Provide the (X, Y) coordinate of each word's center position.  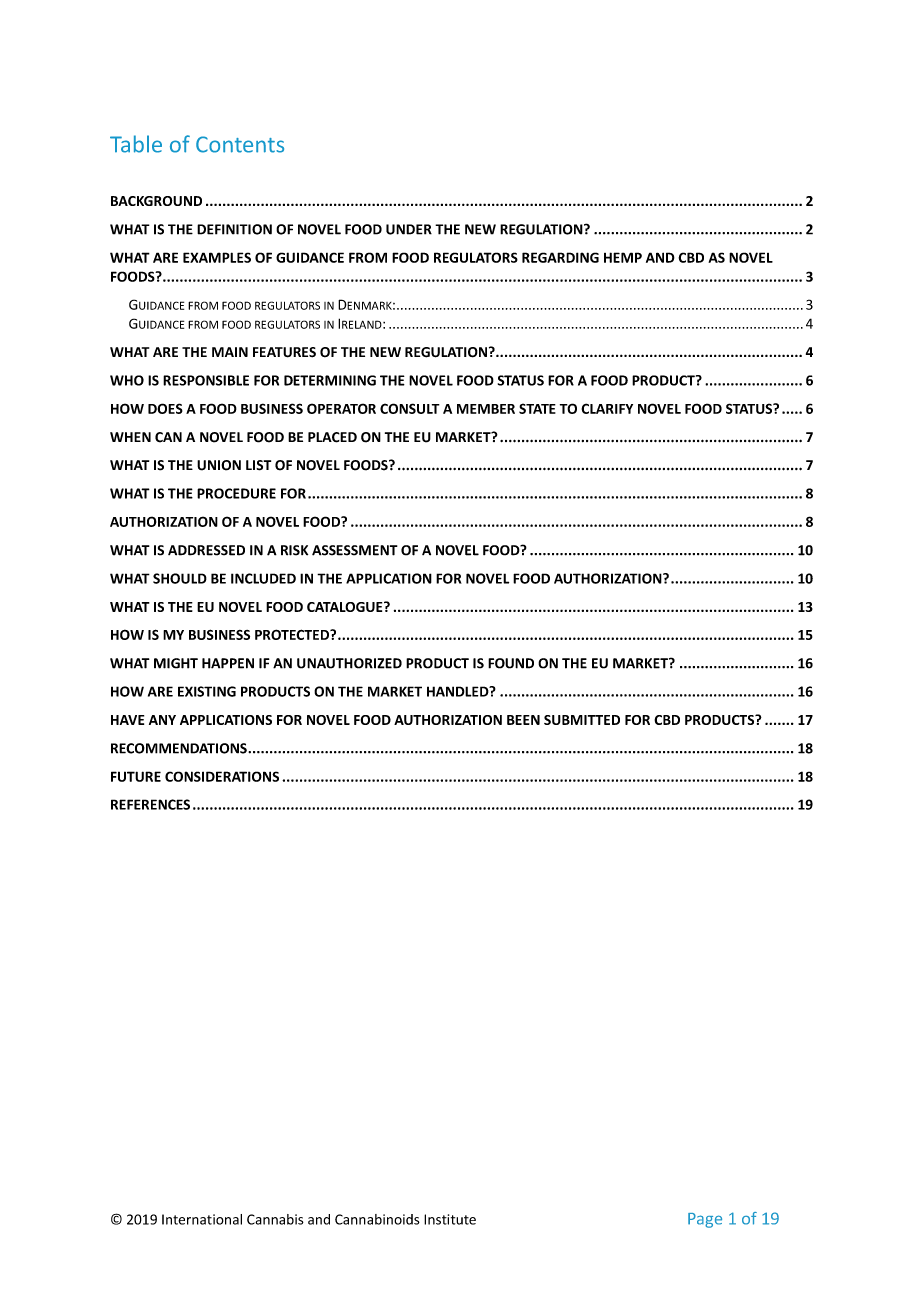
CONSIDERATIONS (222, 776)
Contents (240, 144)
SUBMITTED (582, 720)
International (202, 1219)
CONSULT (410, 408)
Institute (450, 1219)
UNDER (409, 229)
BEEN (523, 720)
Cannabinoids (377, 1219)
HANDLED (459, 691)
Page (705, 1220)
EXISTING (207, 691)
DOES (165, 408)
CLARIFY (607, 408)
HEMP (623, 257)
